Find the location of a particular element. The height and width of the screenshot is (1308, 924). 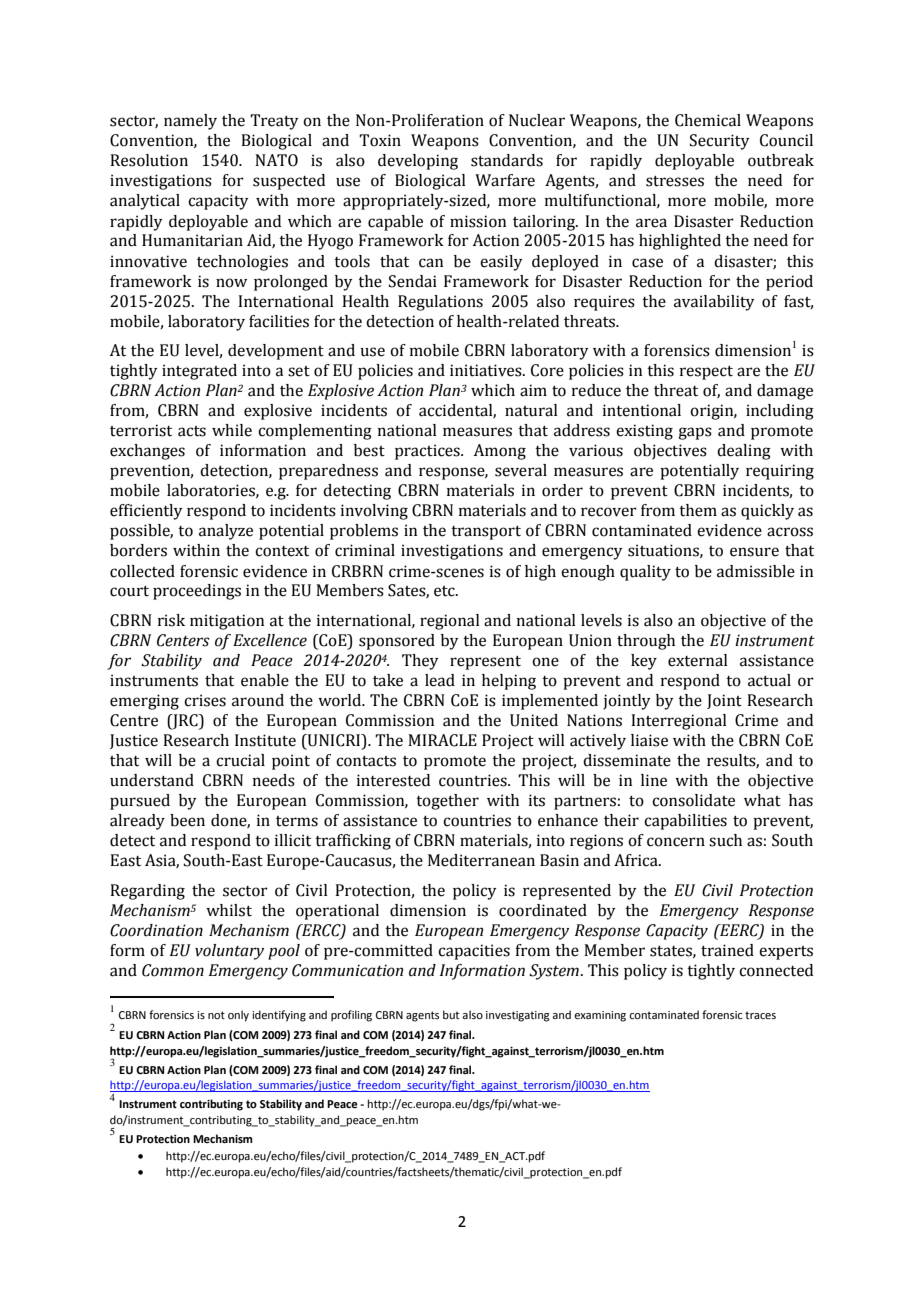

external is located at coordinates (698, 660).
